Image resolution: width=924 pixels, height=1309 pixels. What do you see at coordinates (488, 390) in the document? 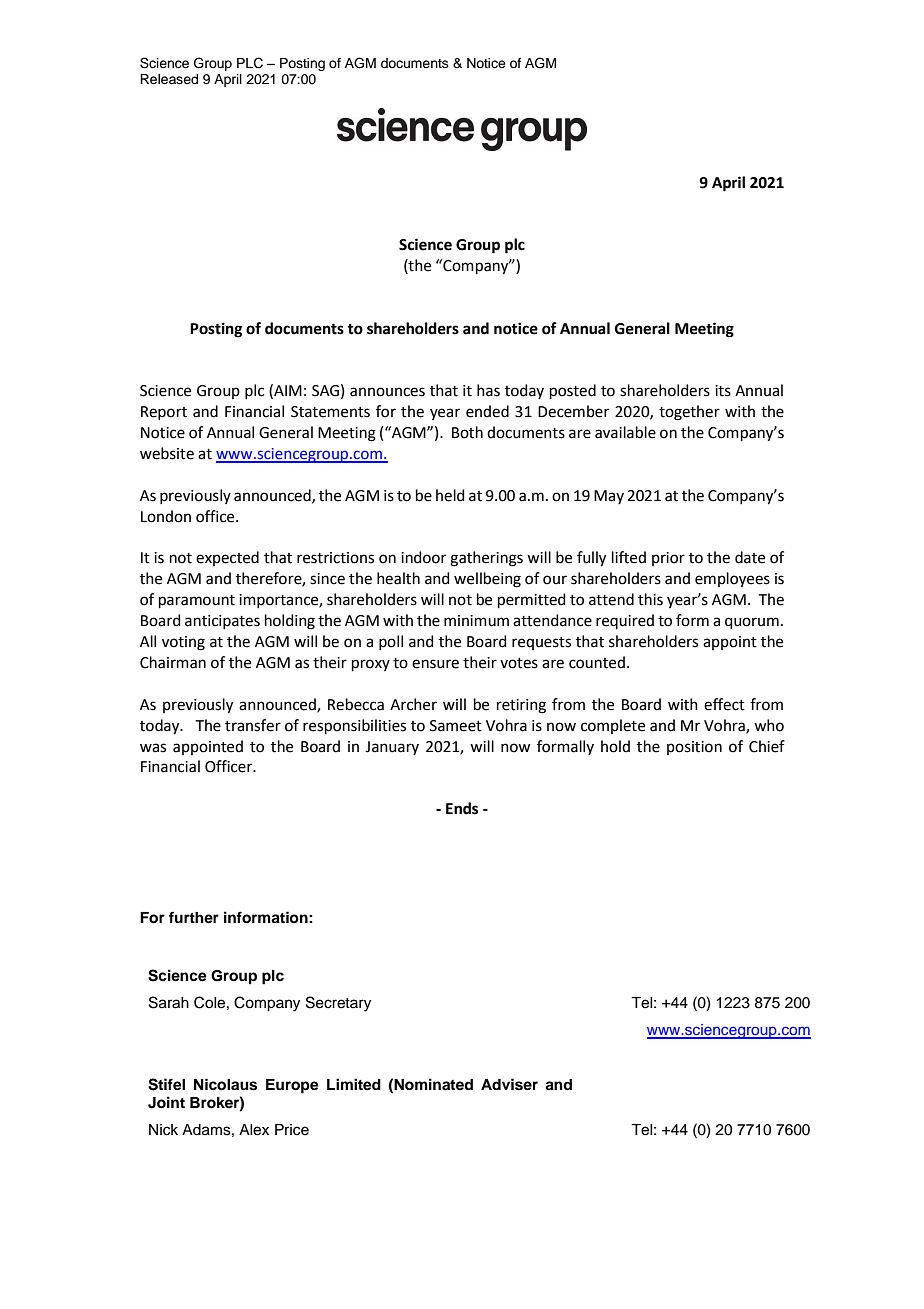
I see `has` at bounding box center [488, 390].
